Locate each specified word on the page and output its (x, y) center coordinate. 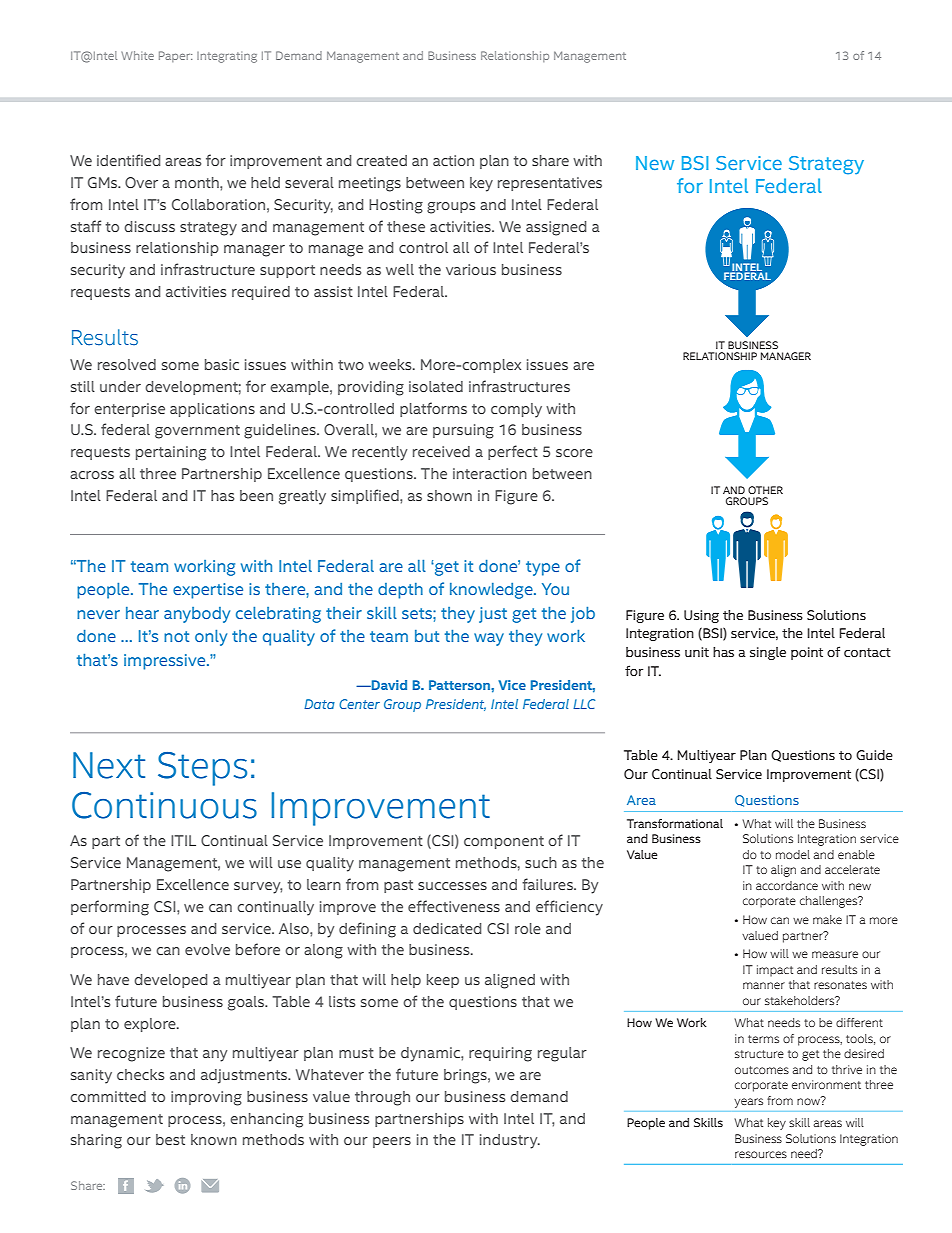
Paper (175, 56)
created (381, 160)
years (748, 1103)
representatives (550, 184)
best (170, 1139)
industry (510, 1141)
